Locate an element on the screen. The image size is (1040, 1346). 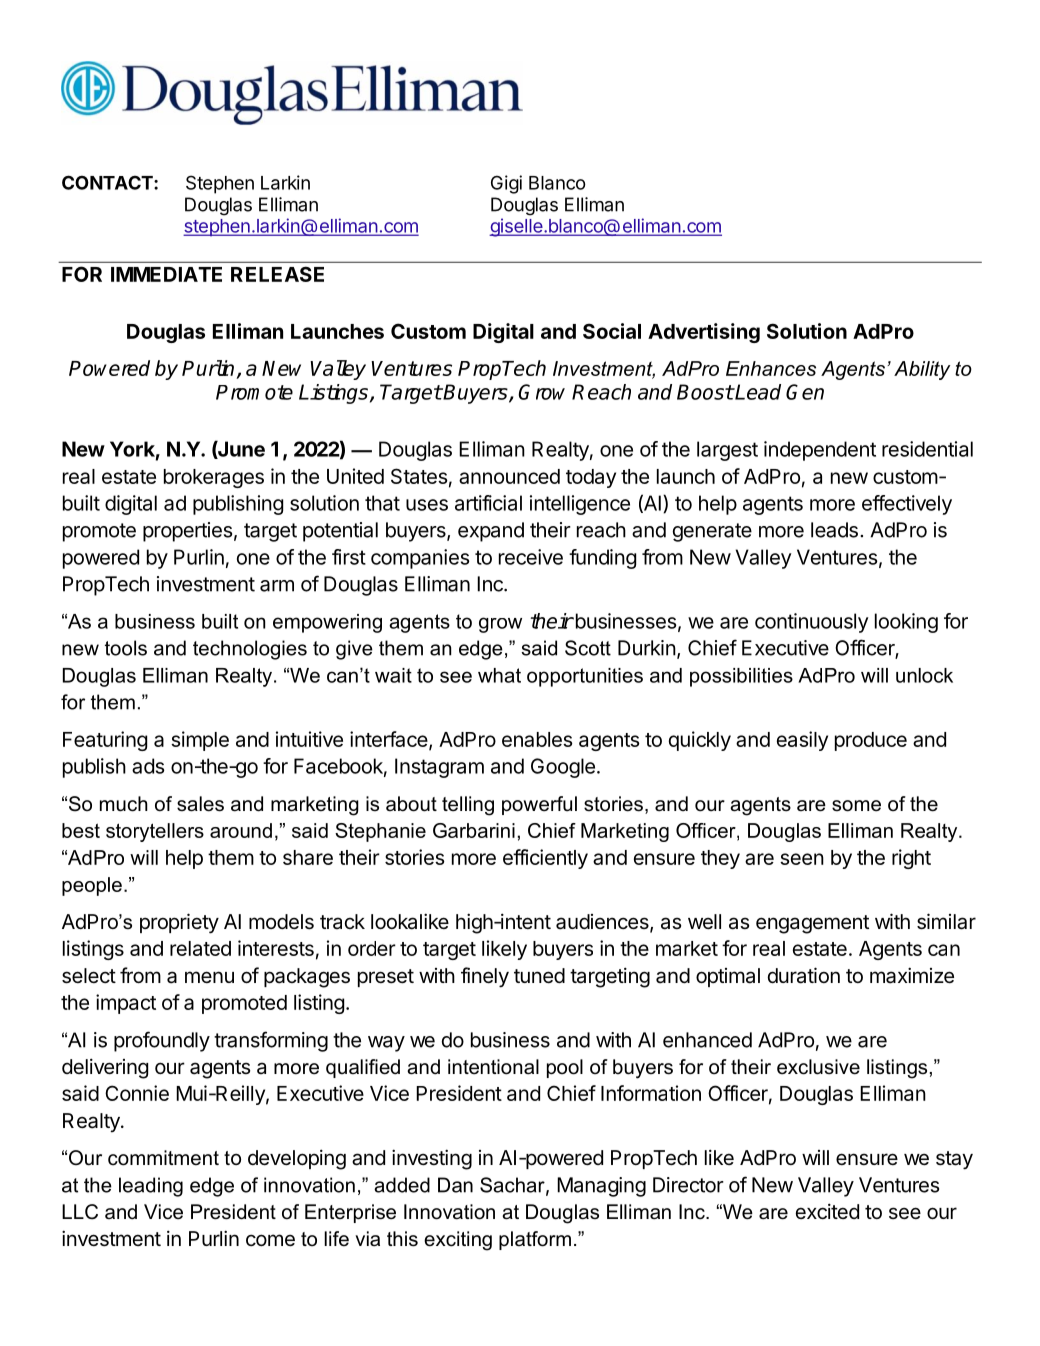
excited is located at coordinates (827, 1211).
